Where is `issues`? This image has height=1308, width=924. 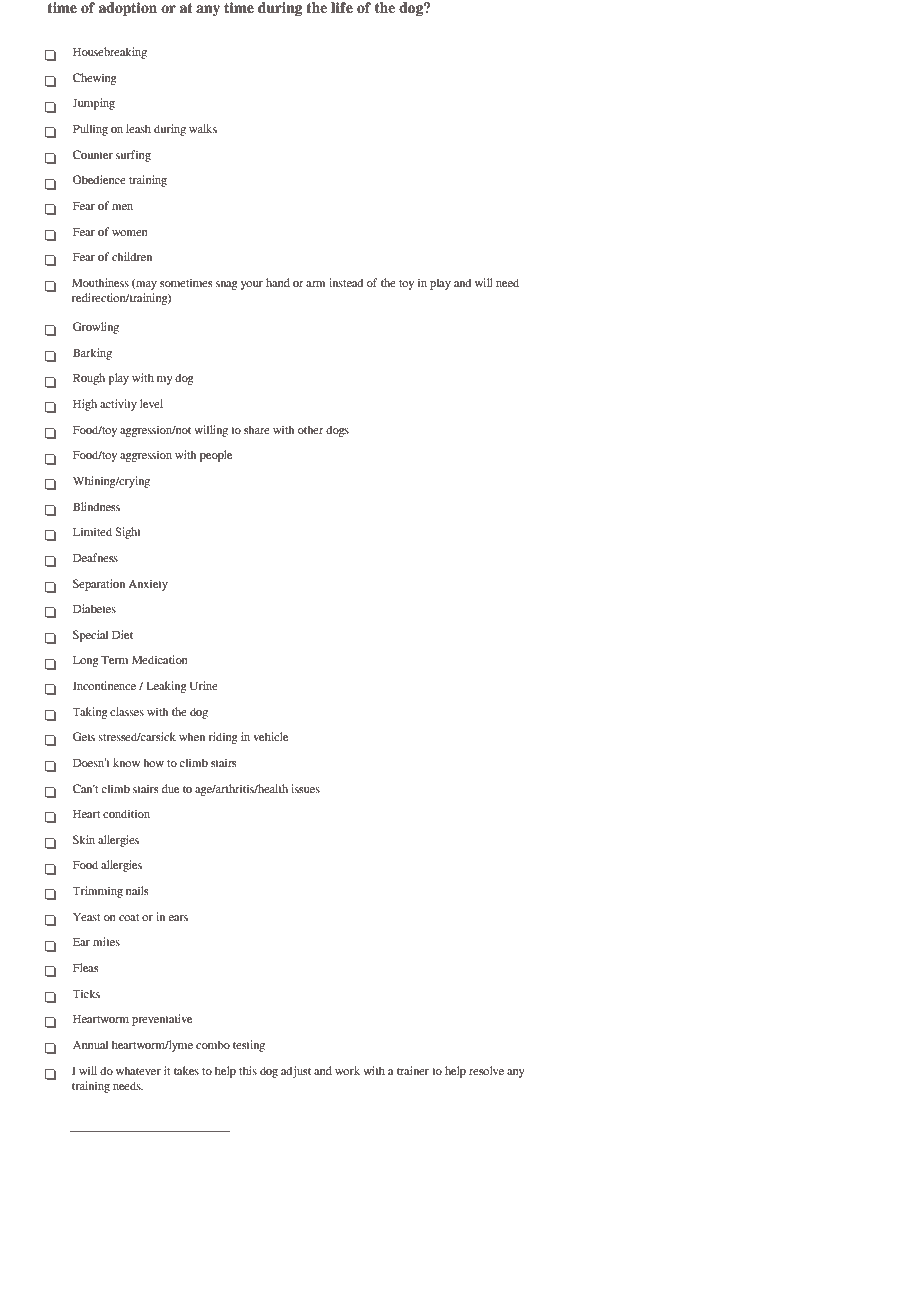 issues is located at coordinates (305, 788).
